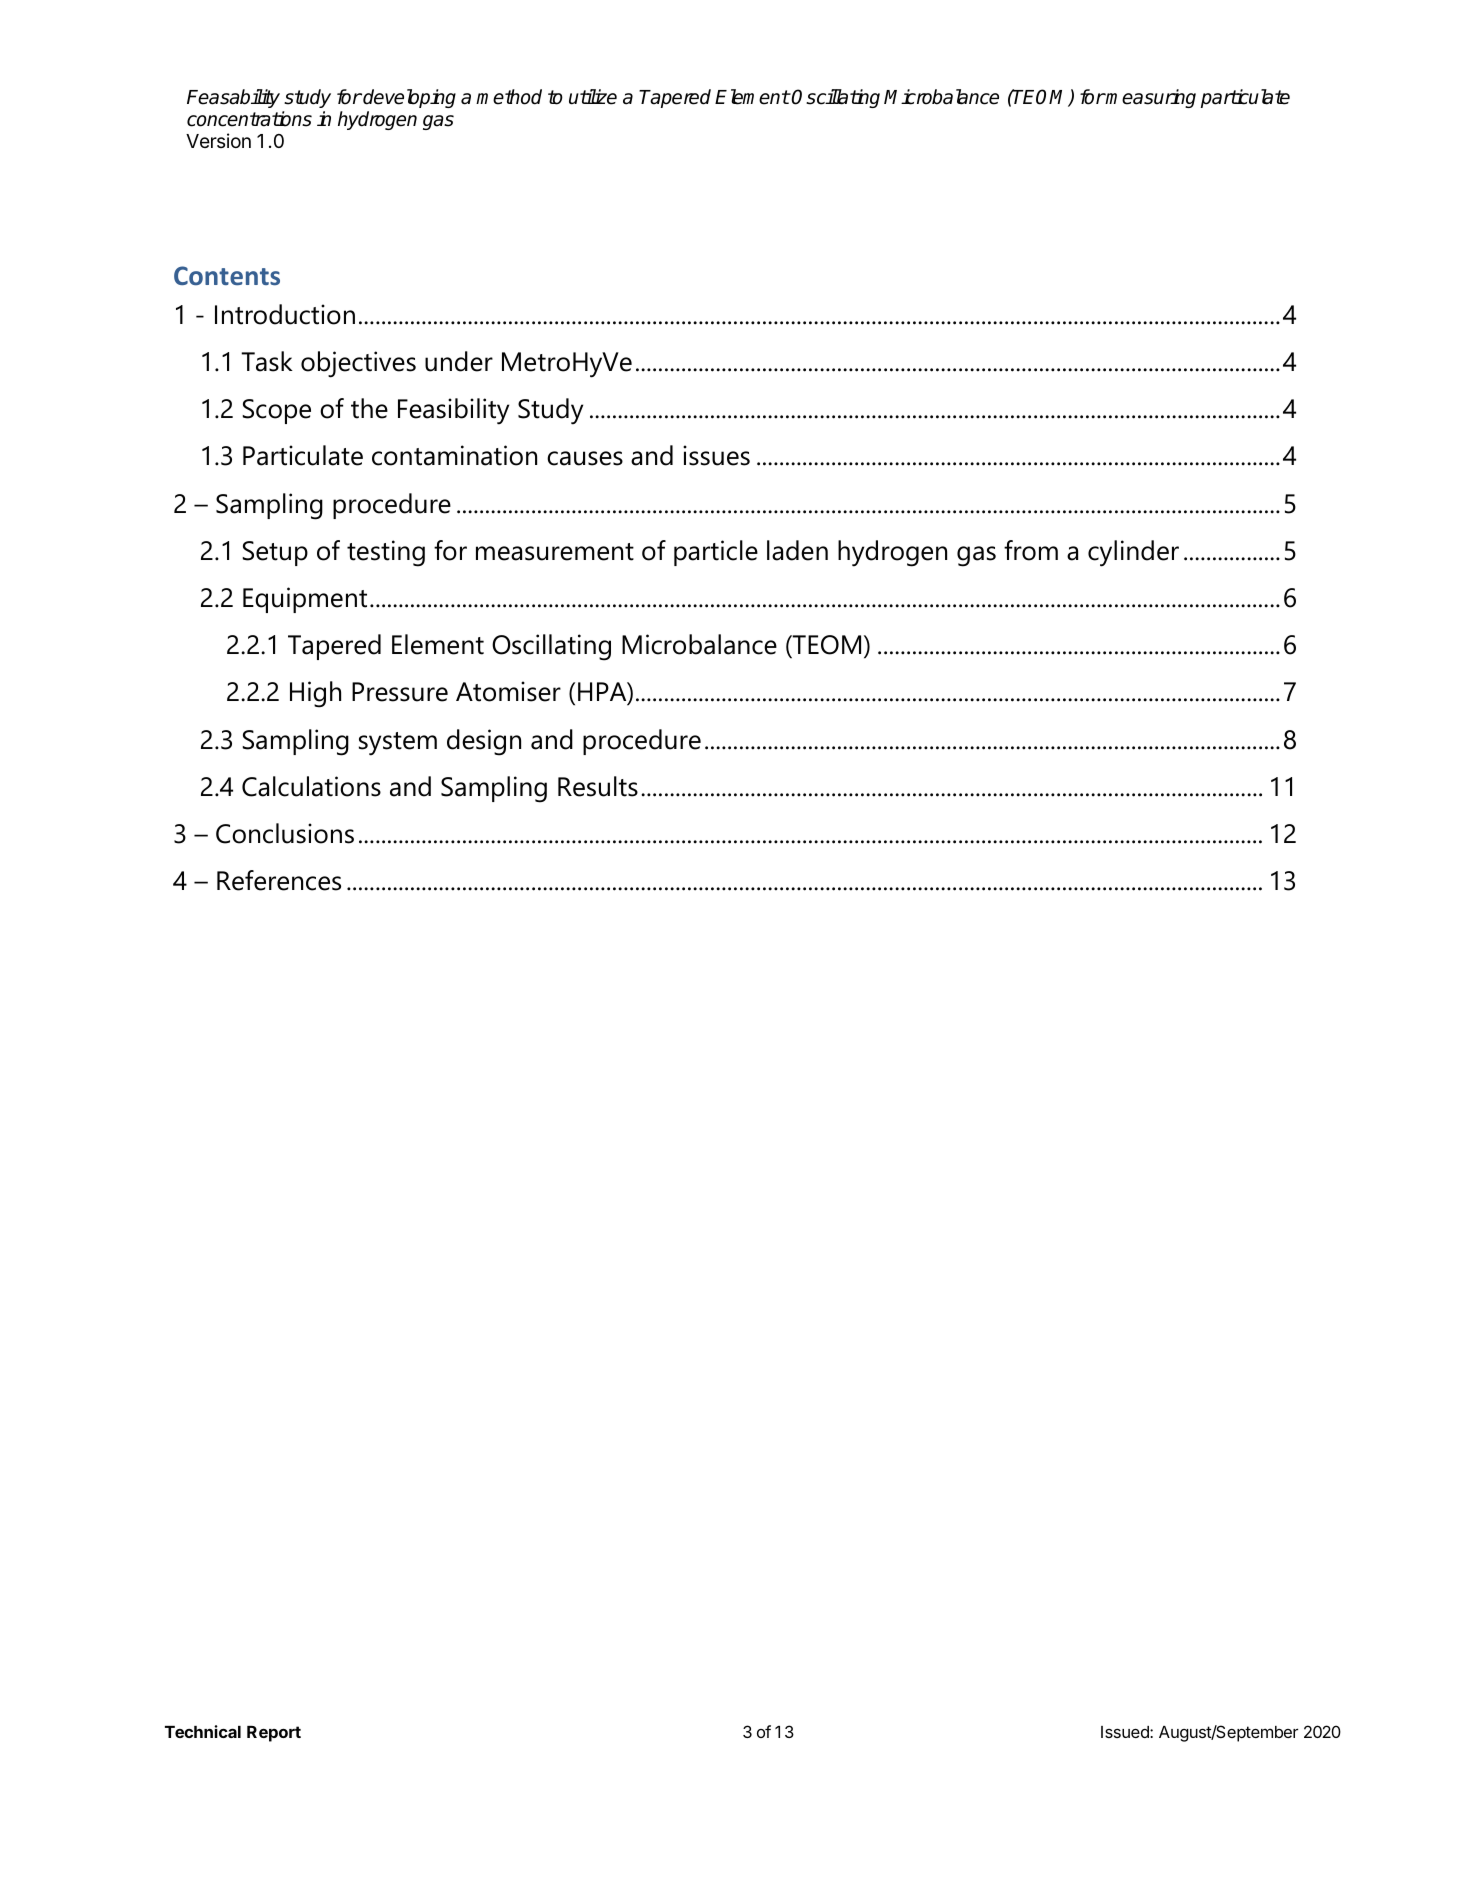  Describe the element at coordinates (274, 1734) in the screenshot. I see `Report` at that location.
